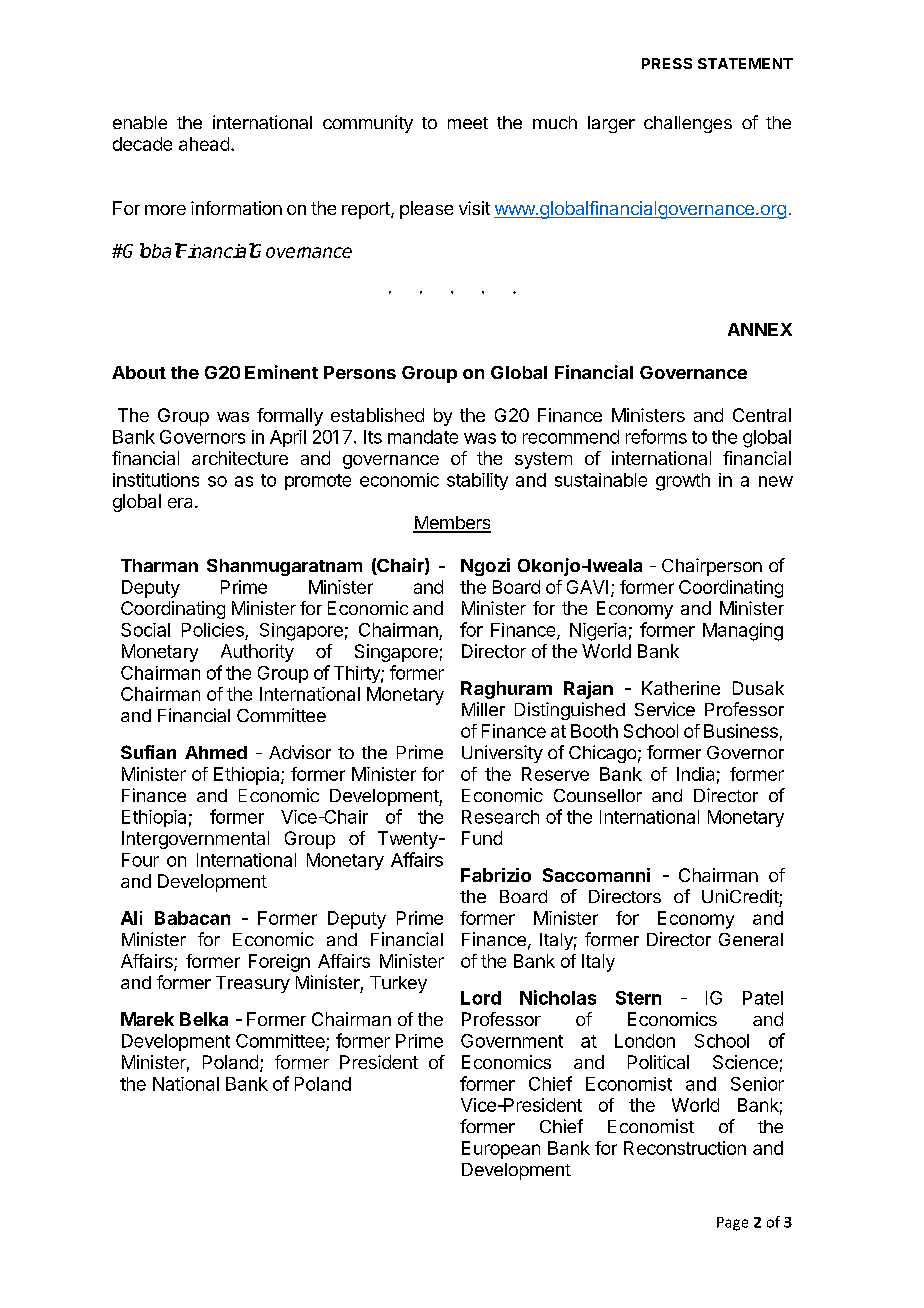 This page has height=1308, width=924. Describe the element at coordinates (204, 144) in the page. I see `ahead` at that location.
